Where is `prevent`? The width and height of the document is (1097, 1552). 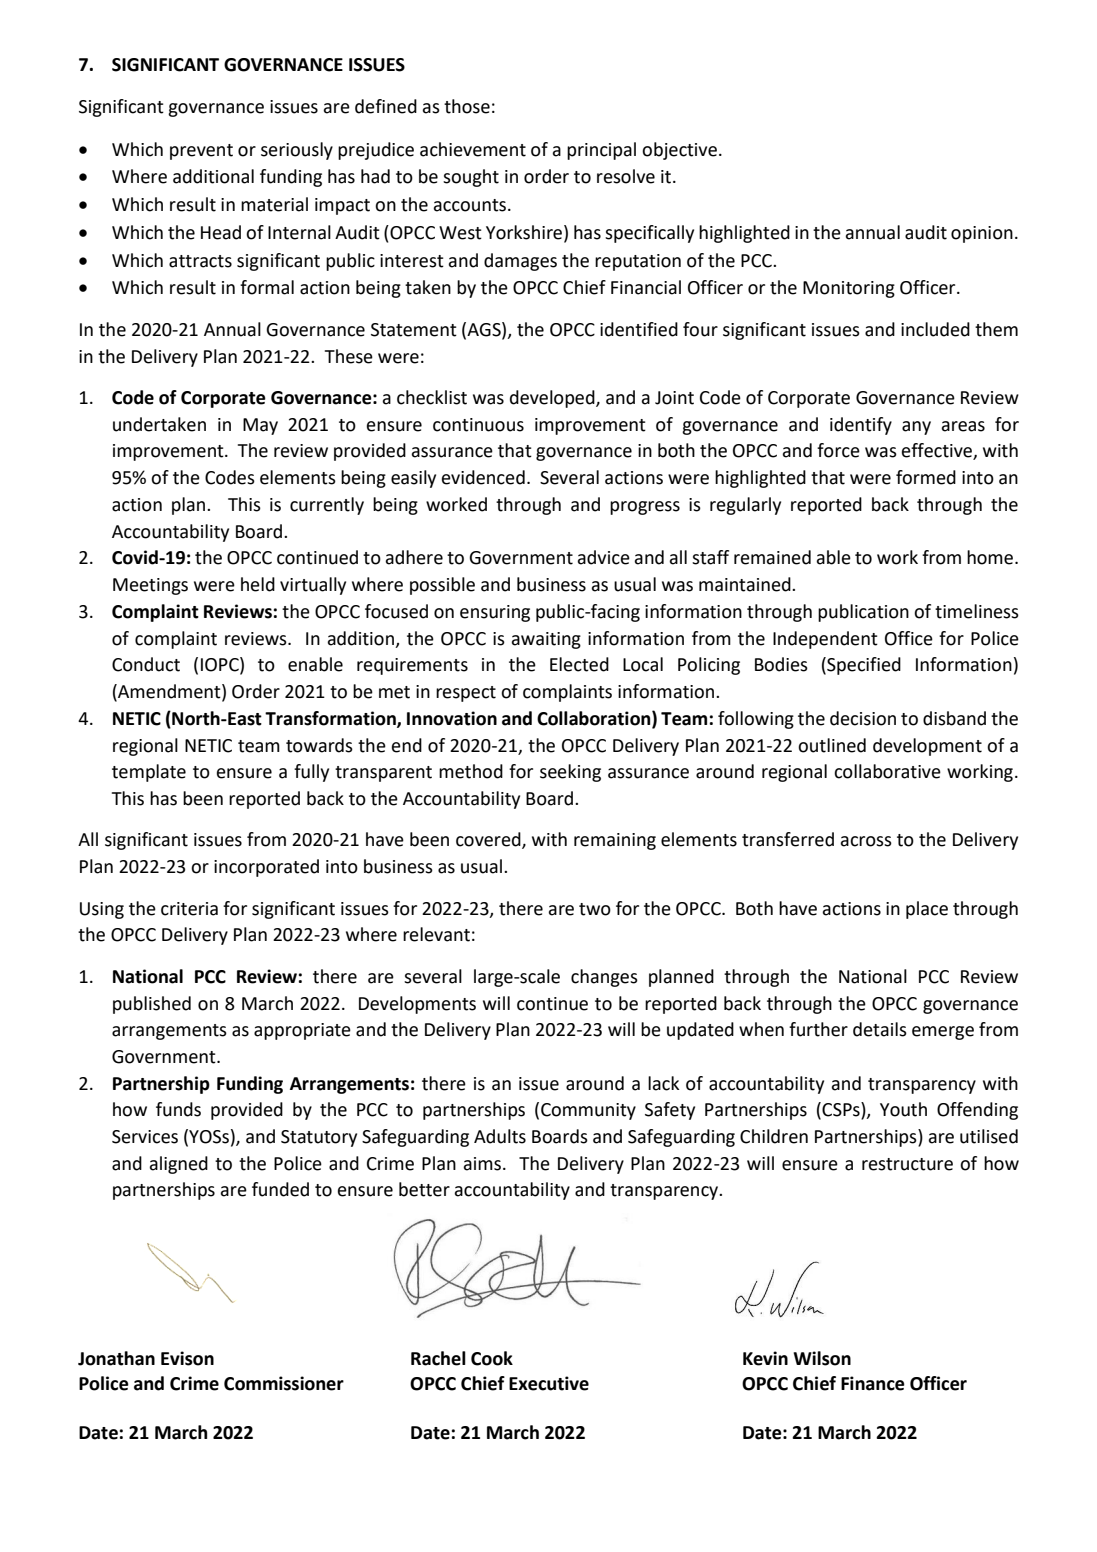 prevent is located at coordinates (201, 152).
